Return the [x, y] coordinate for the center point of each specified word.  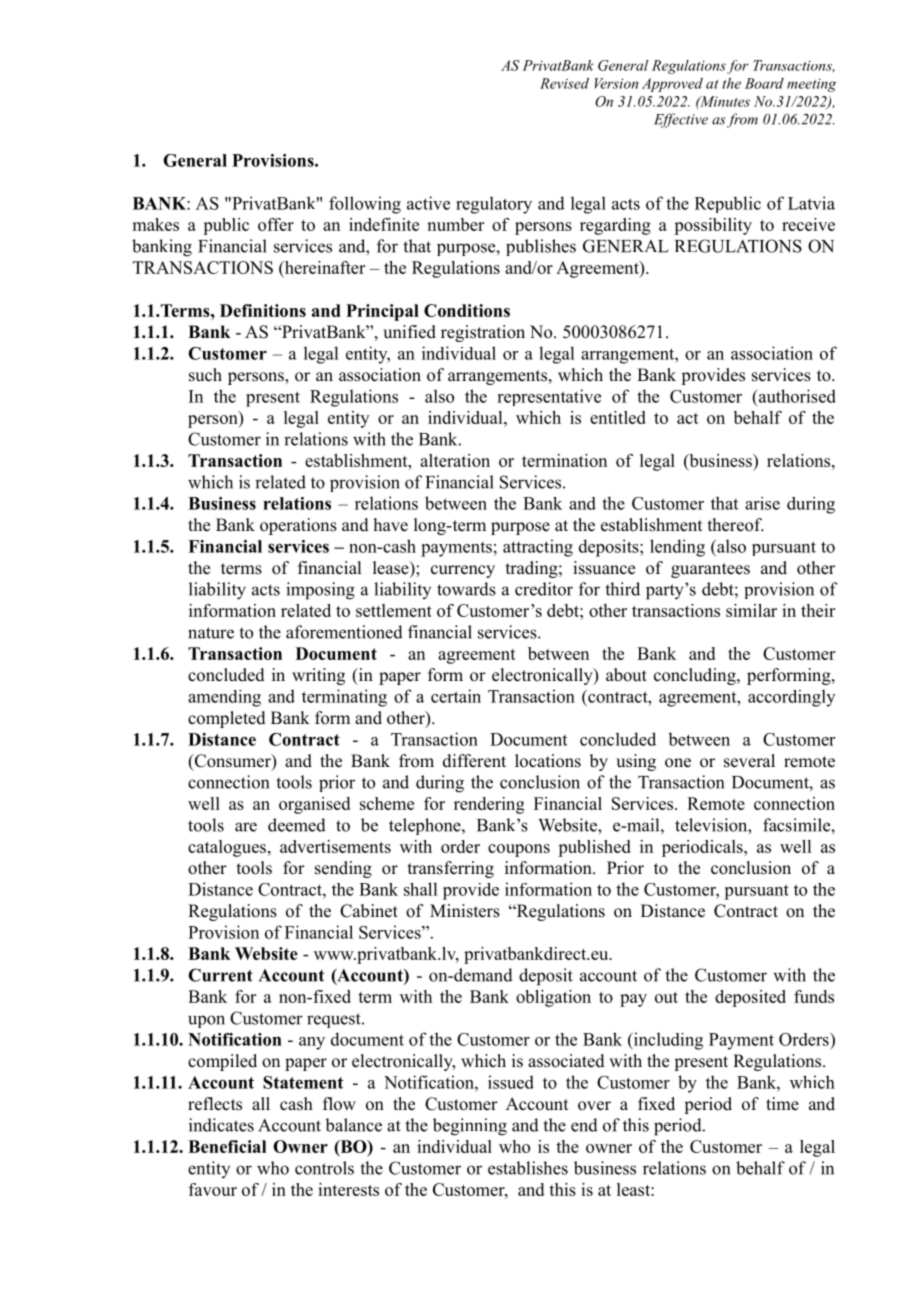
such [205, 375]
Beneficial [227, 1146]
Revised [564, 83]
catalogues [227, 848]
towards [466, 589]
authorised [796, 396]
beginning [470, 1127]
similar [751, 610]
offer [276, 224]
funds [814, 996]
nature [211, 633]
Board [764, 83]
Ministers [465, 911]
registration [483, 333]
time [782, 1104]
